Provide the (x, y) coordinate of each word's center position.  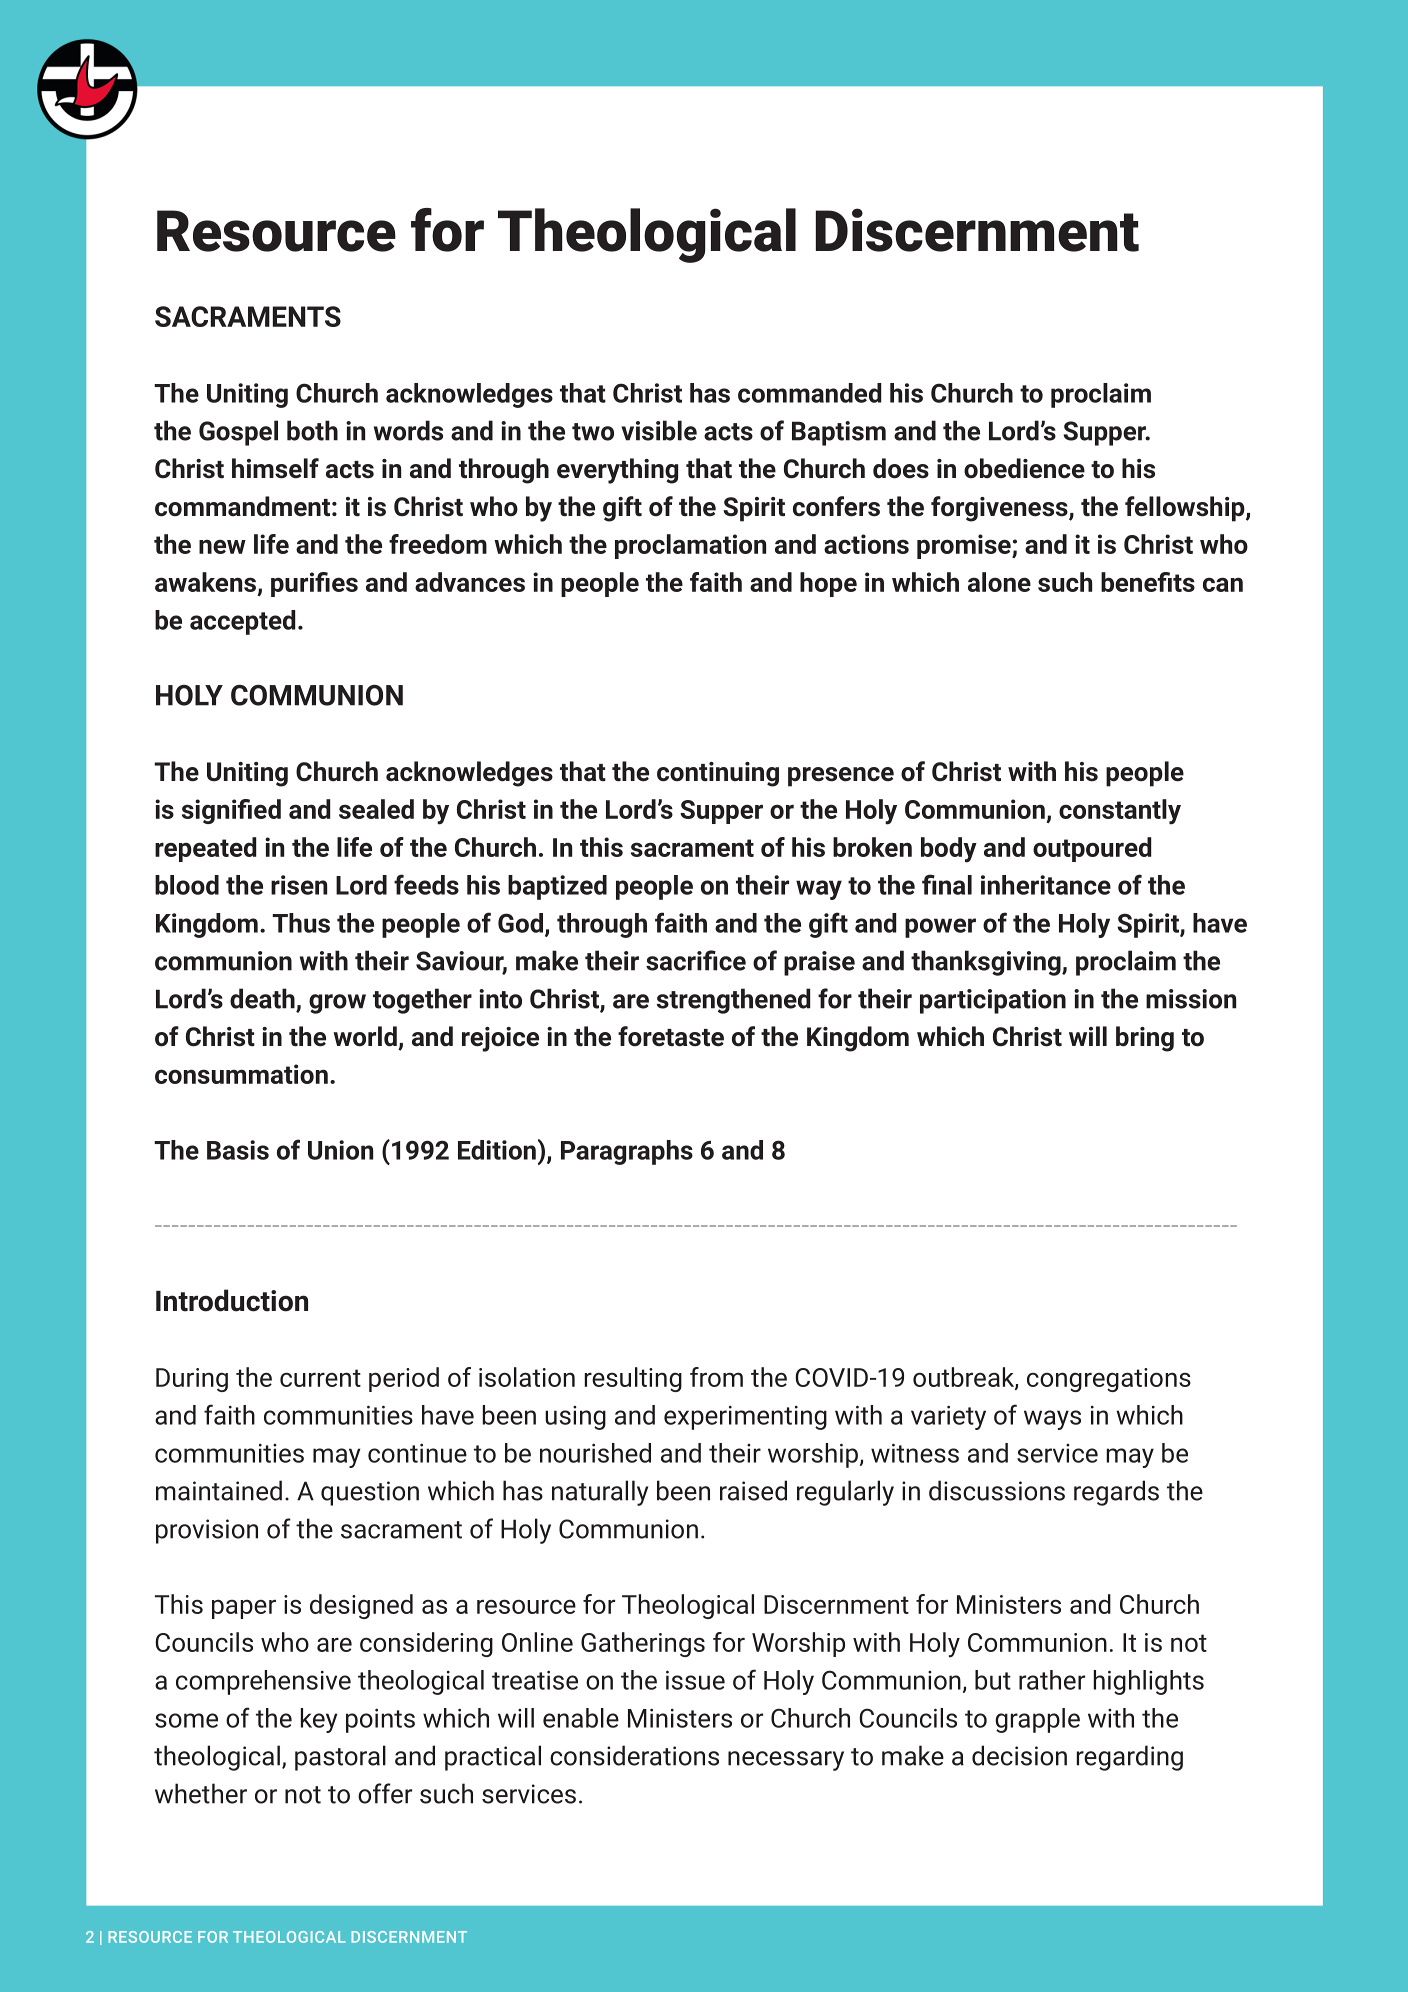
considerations (634, 1755)
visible (659, 430)
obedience (1024, 468)
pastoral (340, 1758)
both (312, 430)
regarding (1129, 1758)
